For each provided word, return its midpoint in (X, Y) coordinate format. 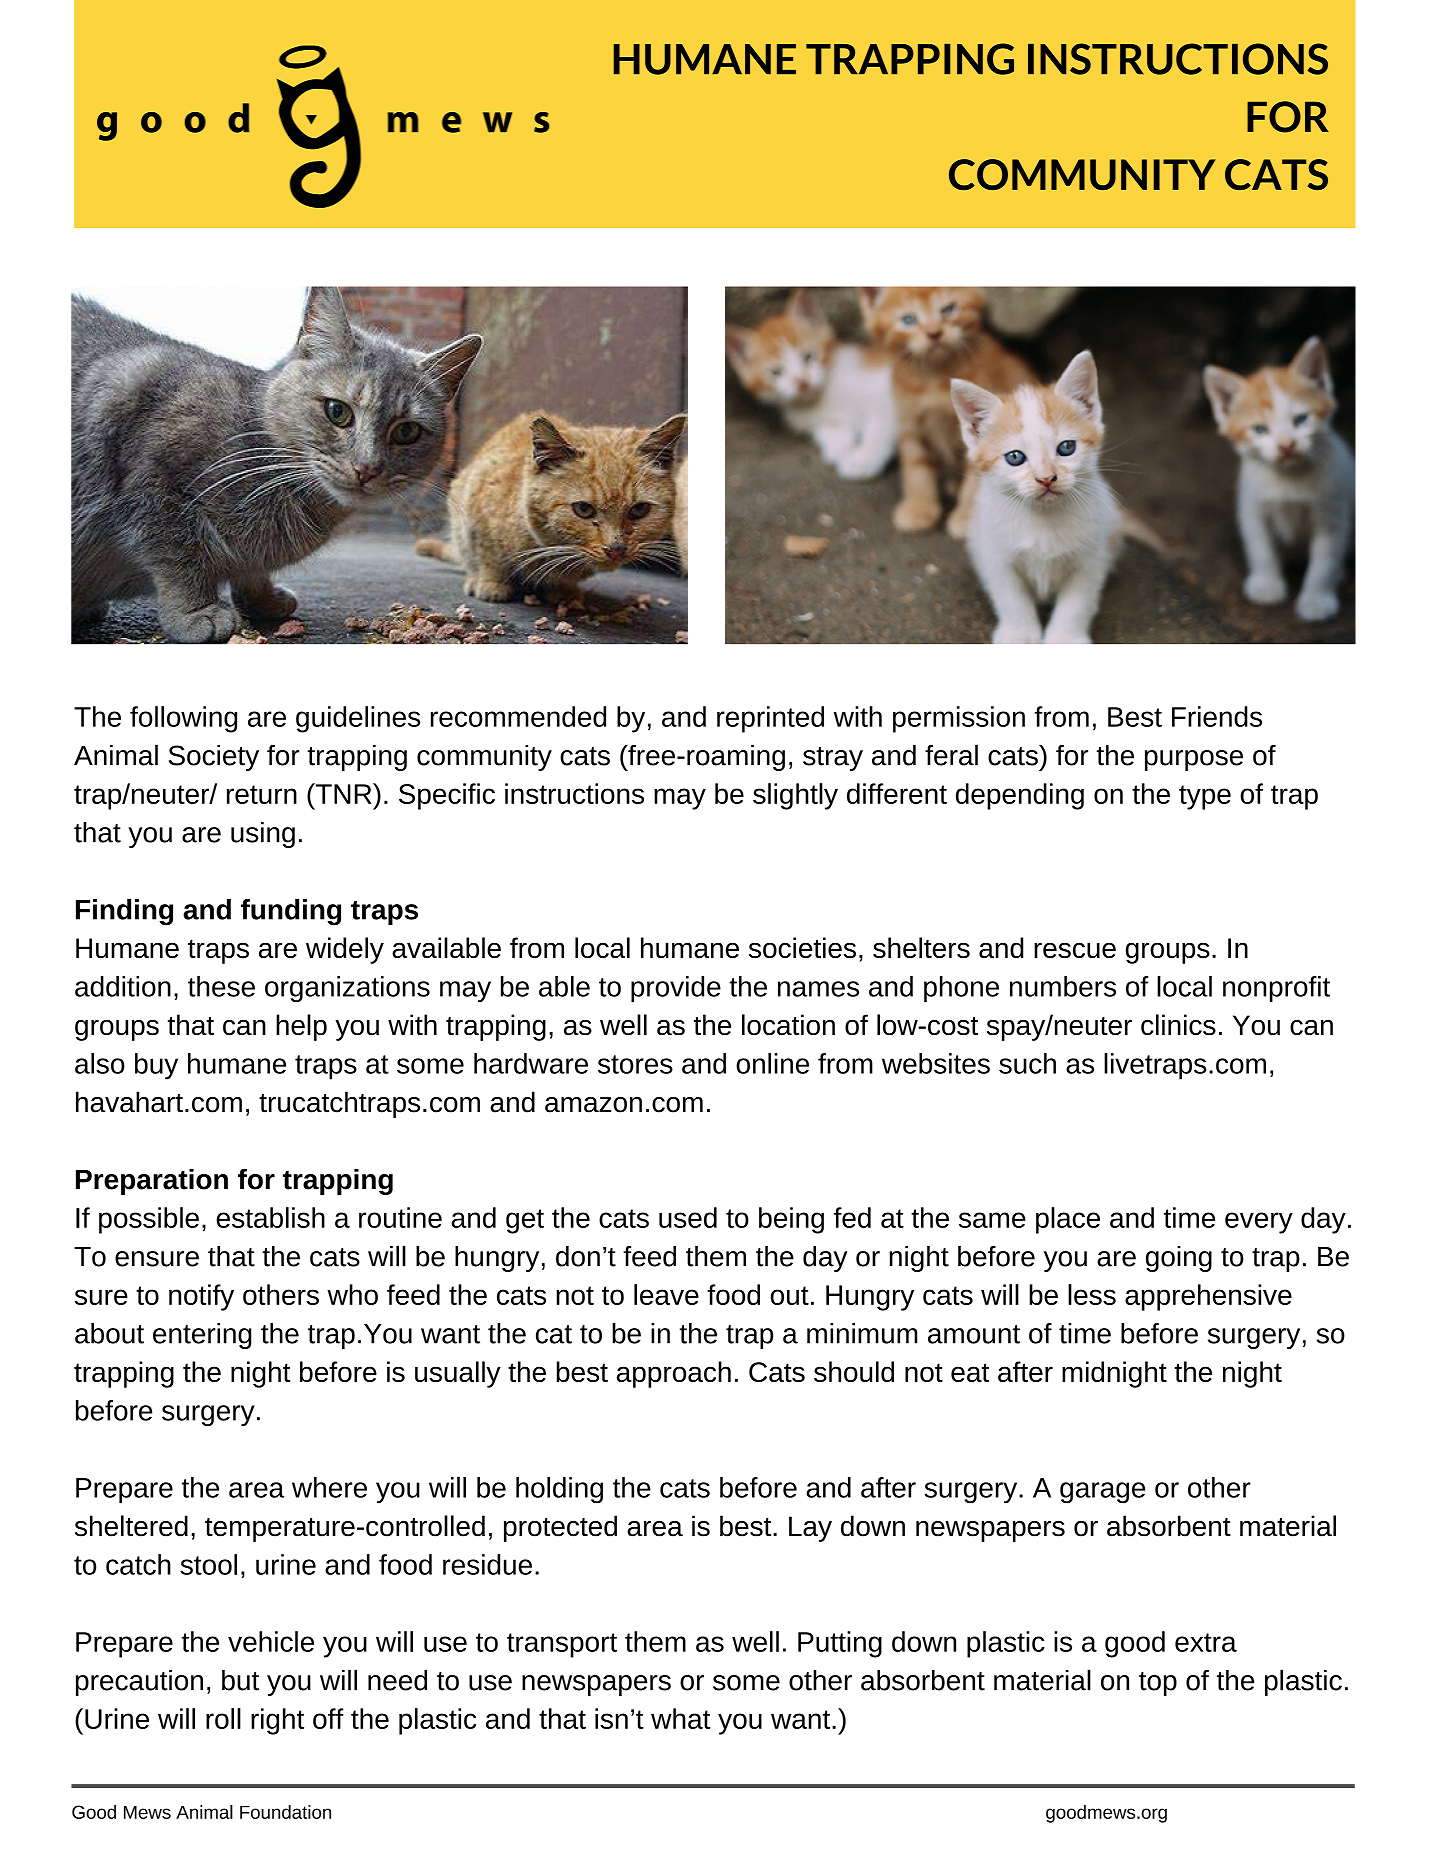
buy (156, 1066)
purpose (1194, 760)
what (680, 1718)
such (1027, 1063)
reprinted (770, 719)
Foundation (285, 1812)
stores (635, 1064)
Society (214, 758)
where (329, 1487)
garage (1102, 1493)
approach (674, 1374)
